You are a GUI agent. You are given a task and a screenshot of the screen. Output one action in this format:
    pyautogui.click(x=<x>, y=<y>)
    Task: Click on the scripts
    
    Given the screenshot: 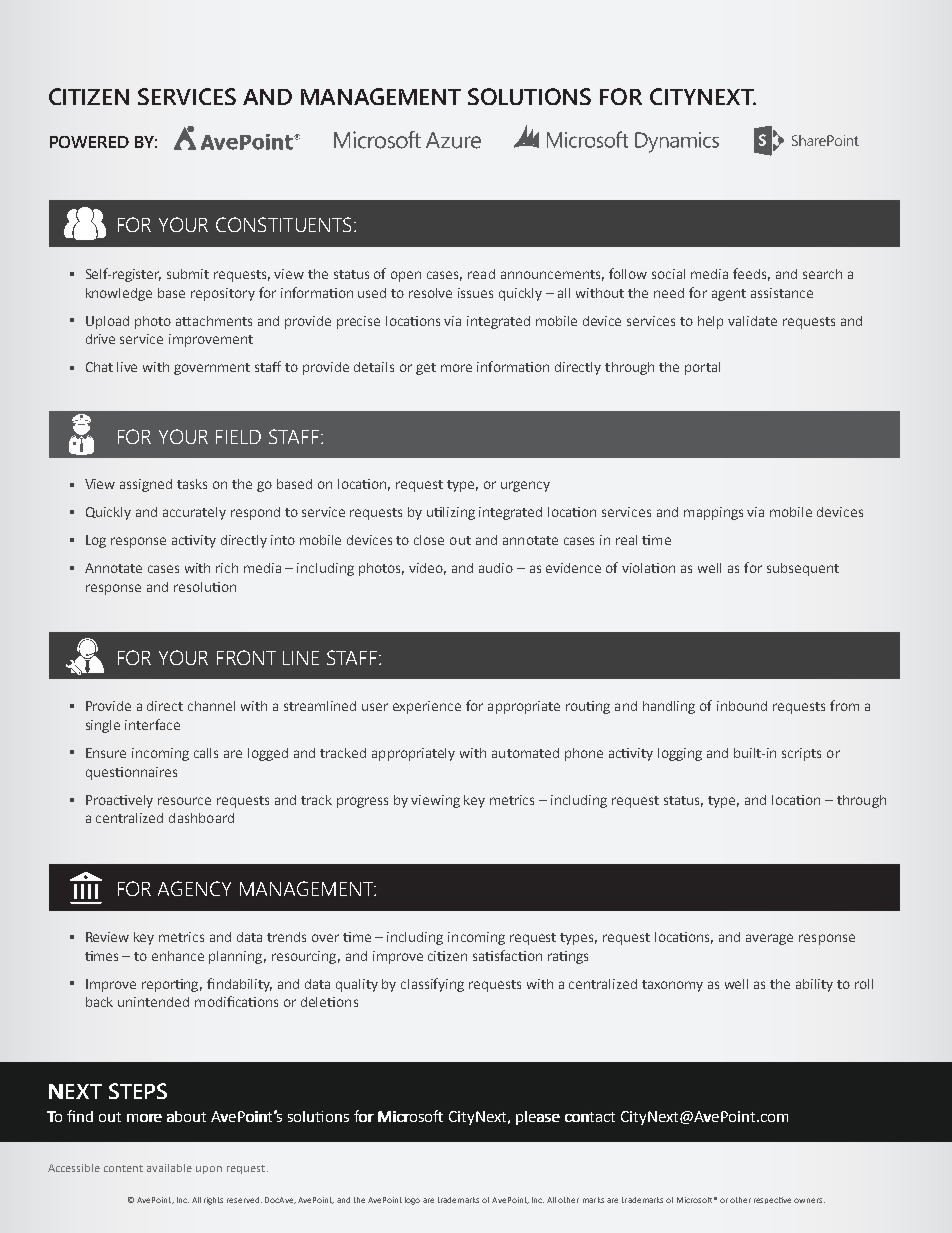 What is the action you would take?
    pyautogui.click(x=801, y=754)
